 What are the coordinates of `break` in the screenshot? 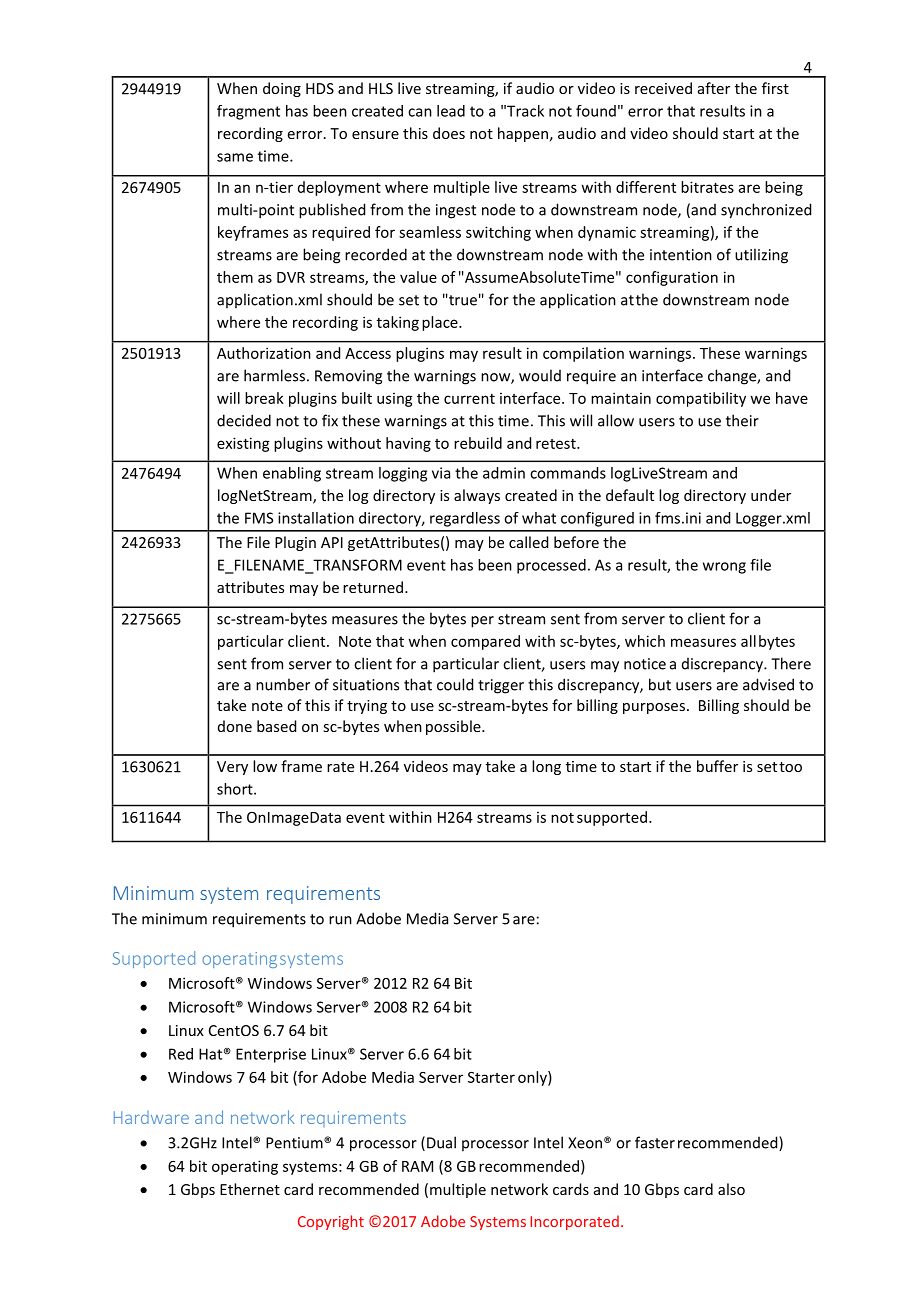 It's located at (264, 398).
